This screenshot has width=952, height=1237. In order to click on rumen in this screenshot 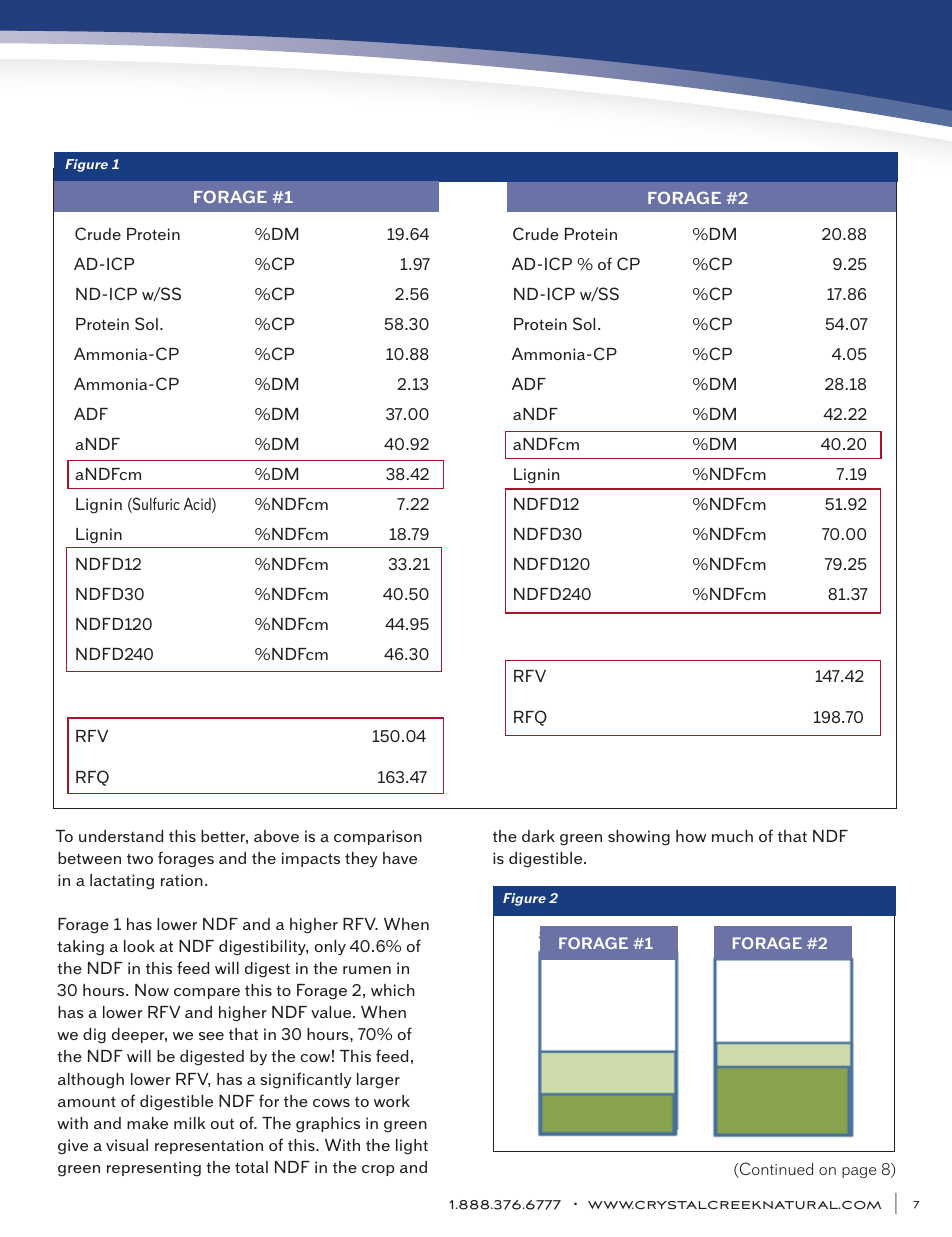, I will do `click(367, 970)`.
